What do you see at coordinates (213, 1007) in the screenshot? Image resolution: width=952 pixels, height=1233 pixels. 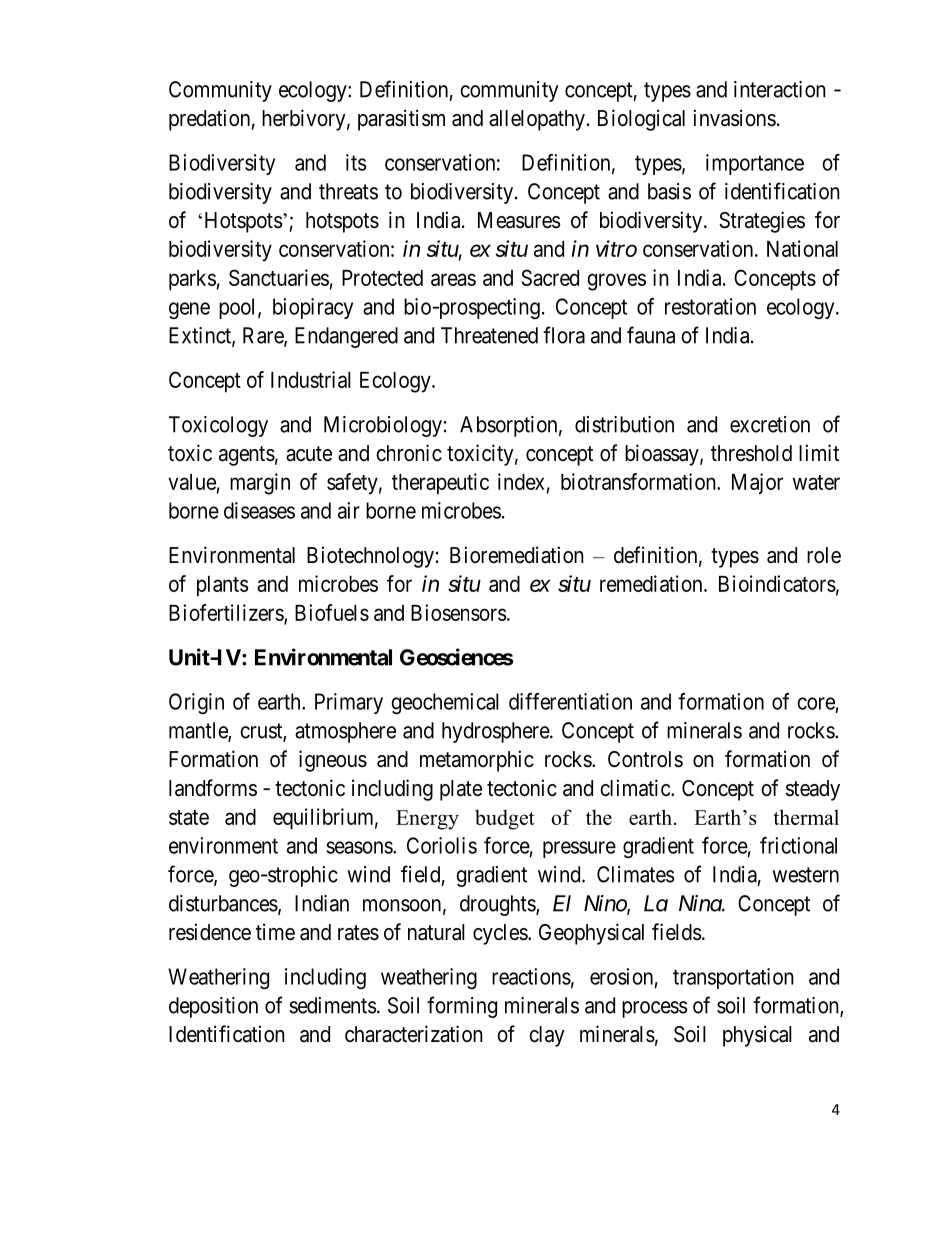 I see `deposition` at bounding box center [213, 1007].
